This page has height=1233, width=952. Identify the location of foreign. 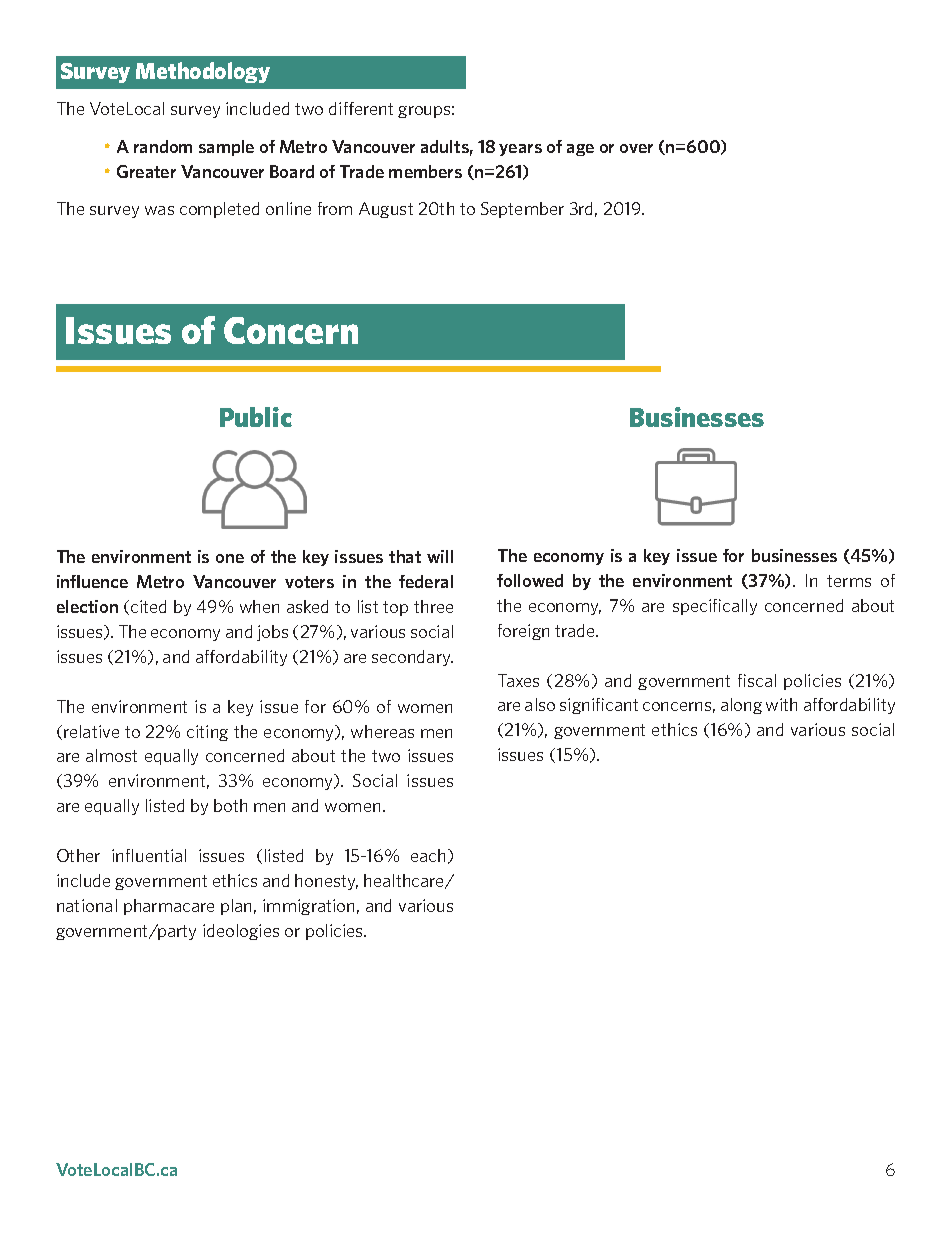
(523, 632).
